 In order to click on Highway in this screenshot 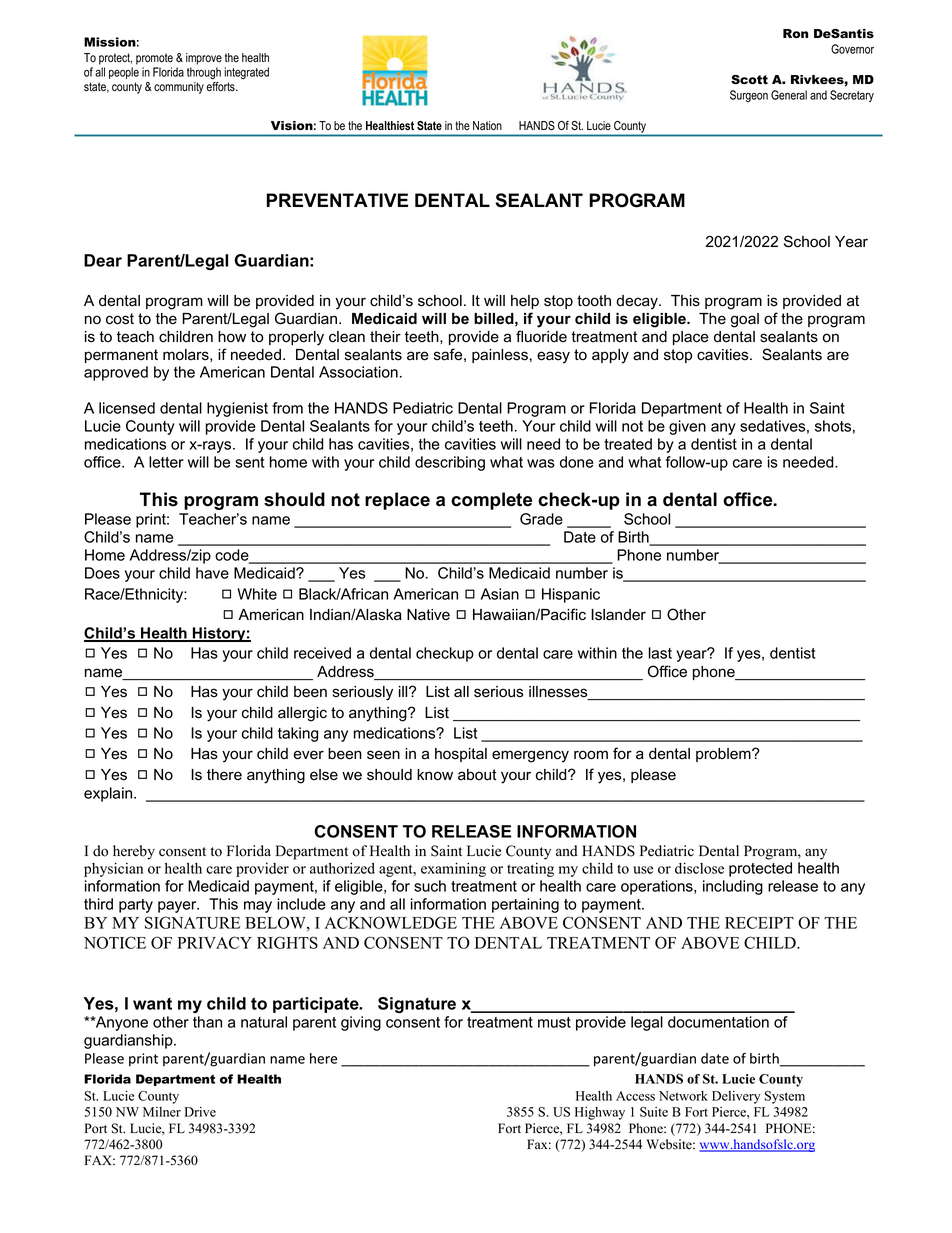, I will do `click(600, 1113)`.
